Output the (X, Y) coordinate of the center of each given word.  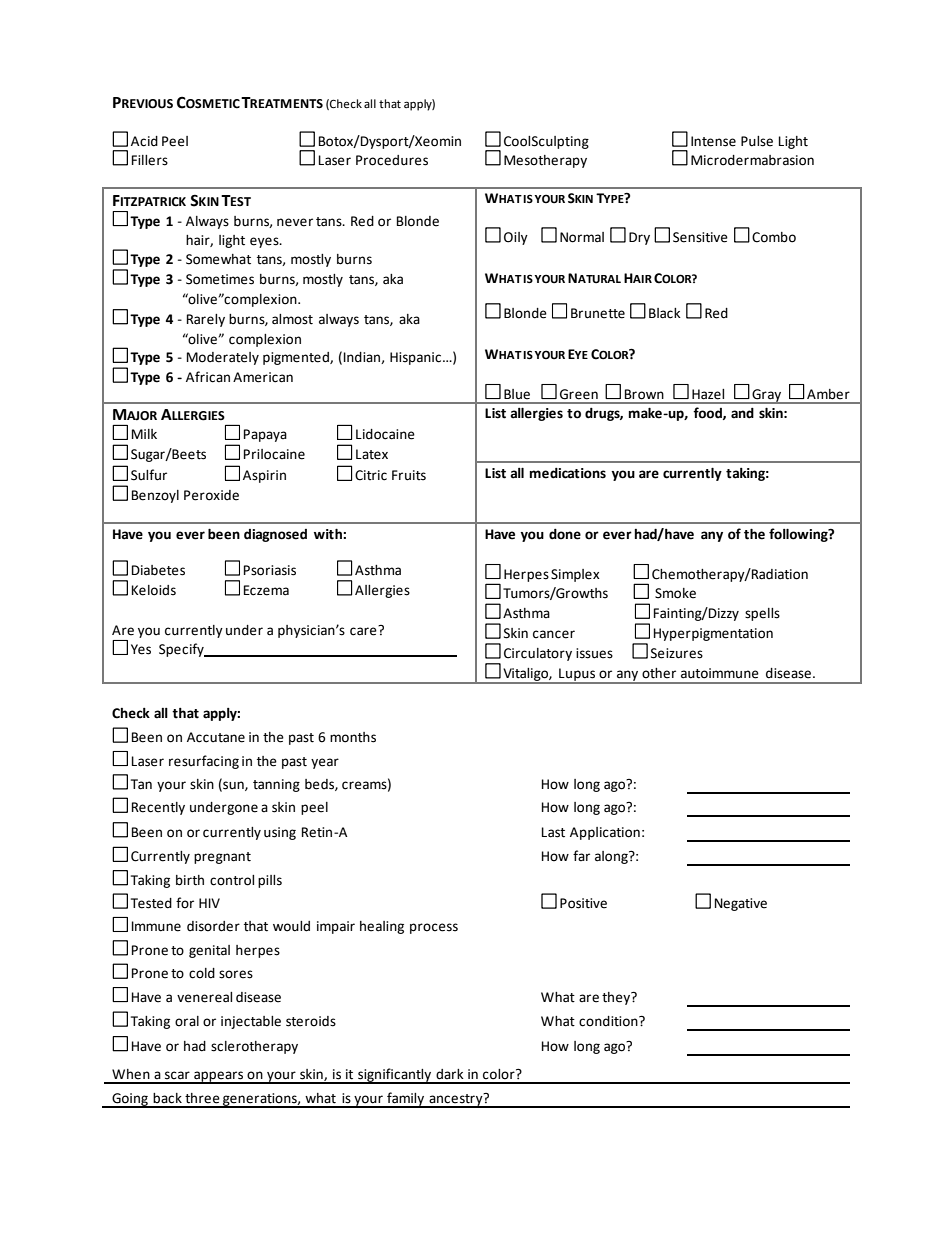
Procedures (392, 160)
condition (609, 1021)
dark (450, 1074)
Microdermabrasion (752, 160)
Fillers (150, 160)
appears (219, 1077)
